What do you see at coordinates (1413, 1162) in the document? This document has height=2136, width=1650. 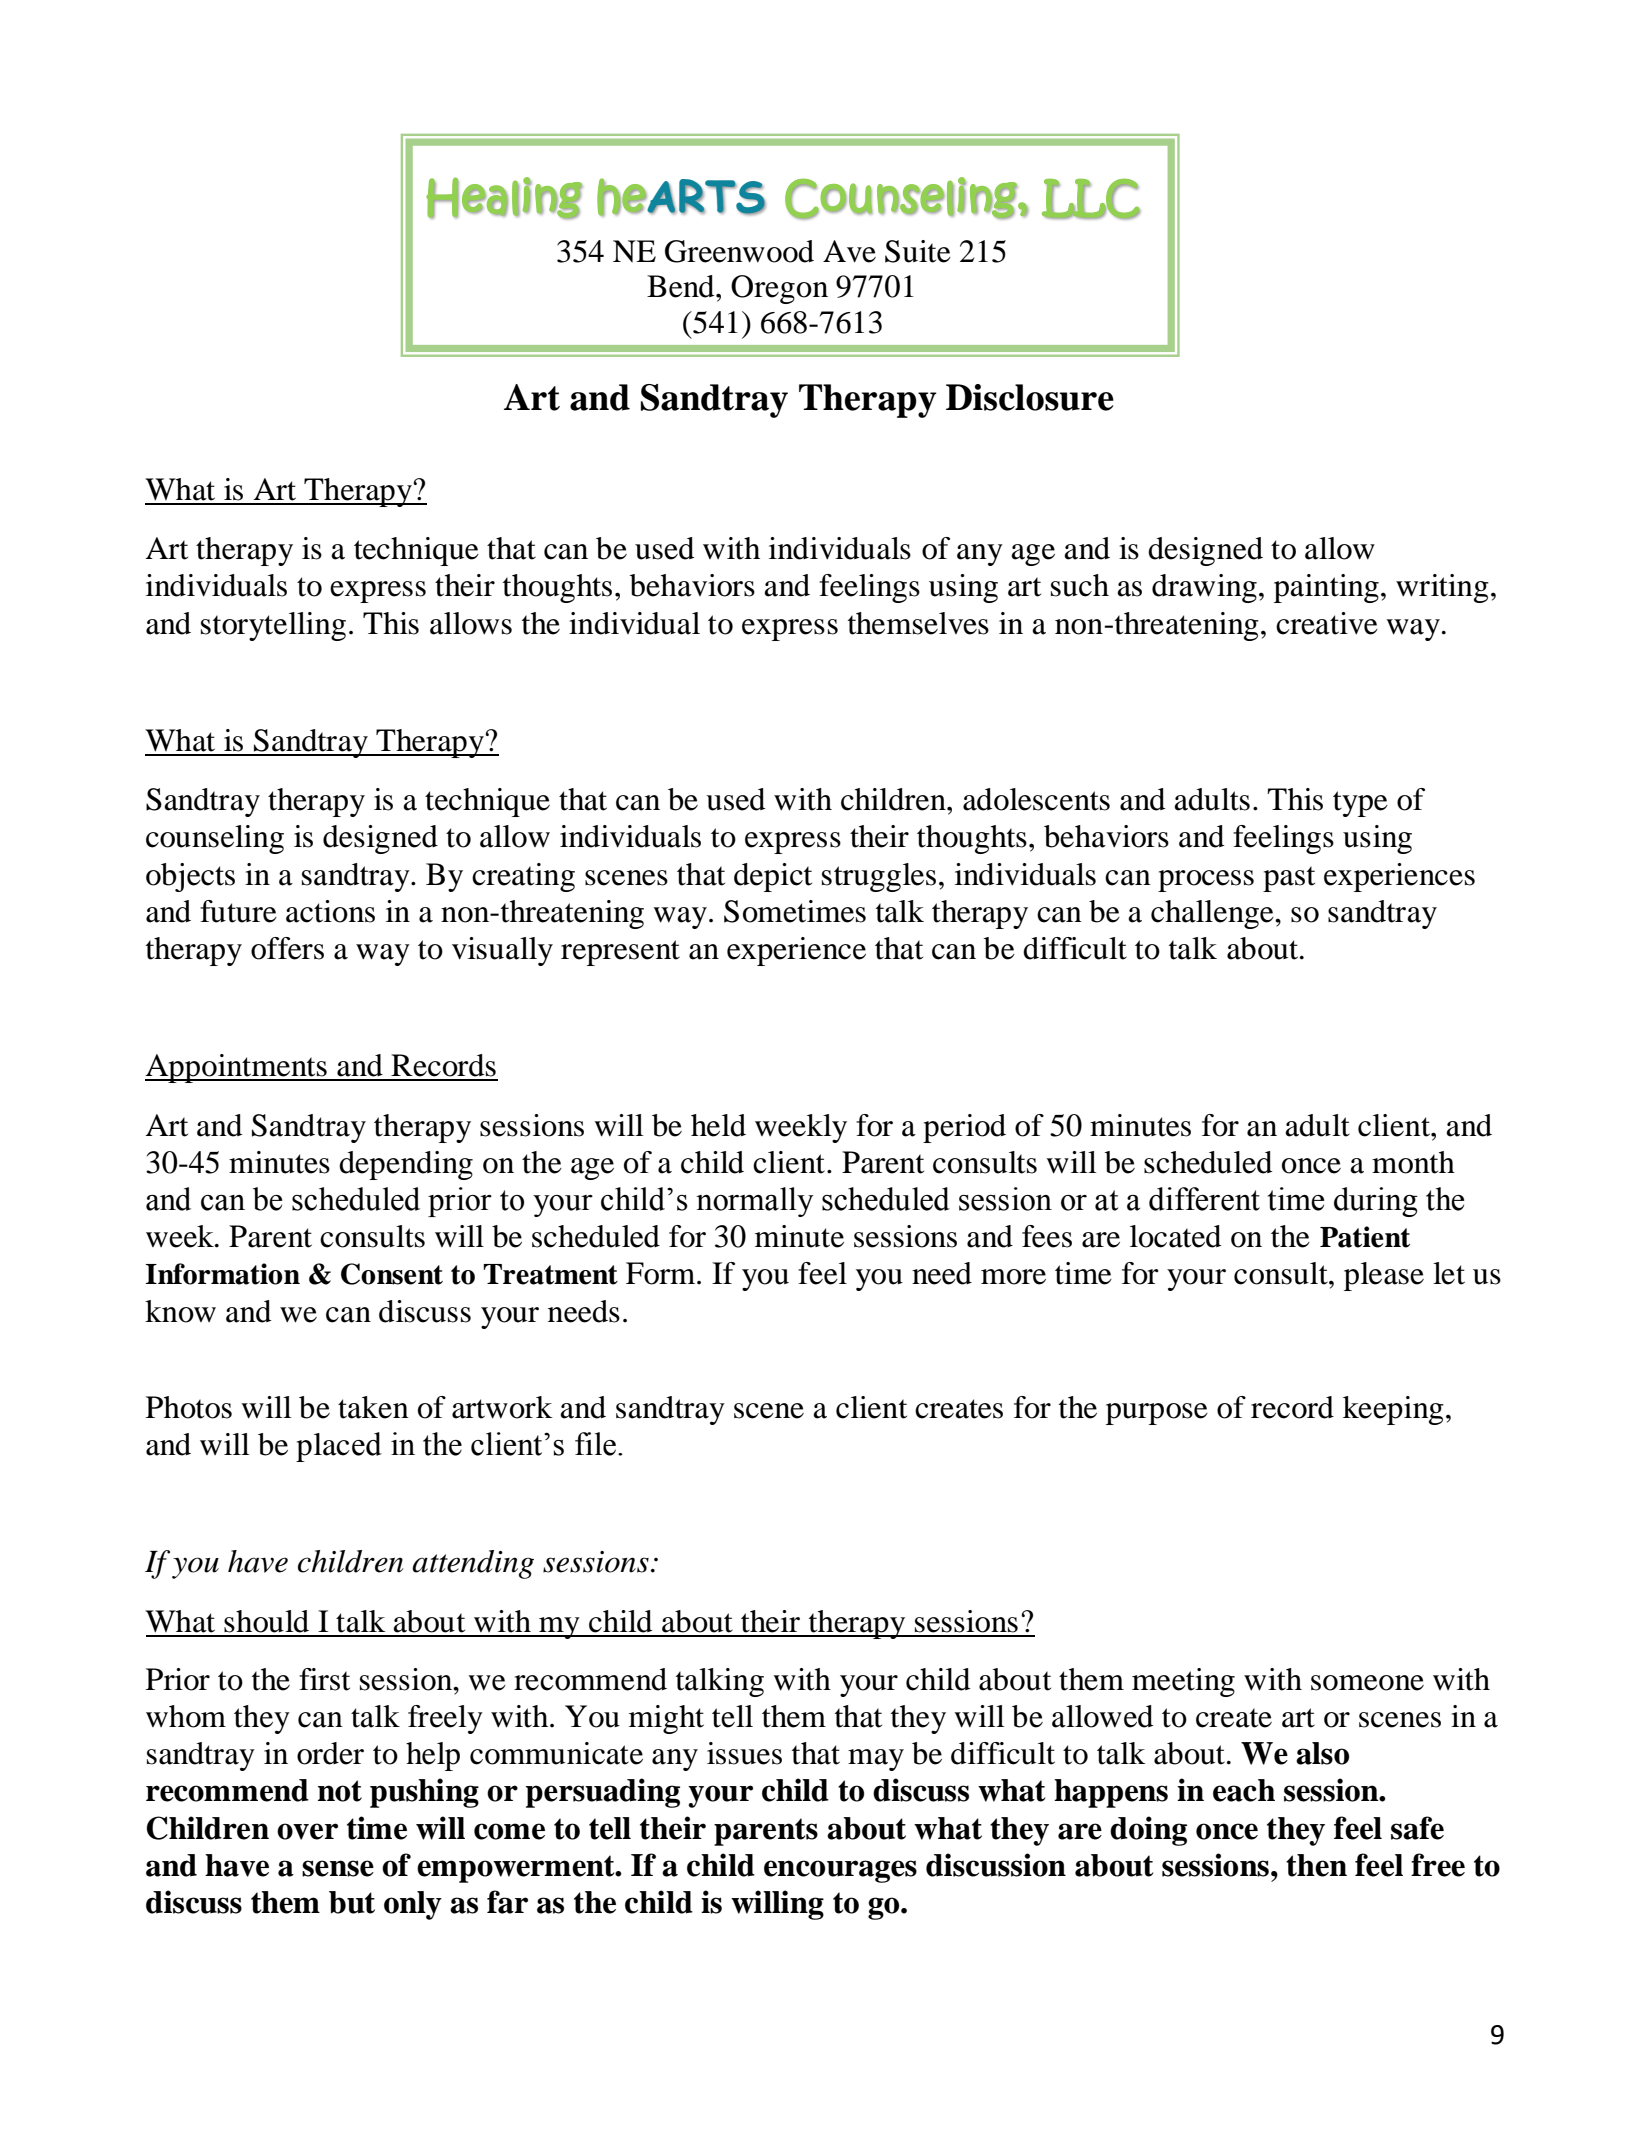 I see `month` at bounding box center [1413, 1162].
